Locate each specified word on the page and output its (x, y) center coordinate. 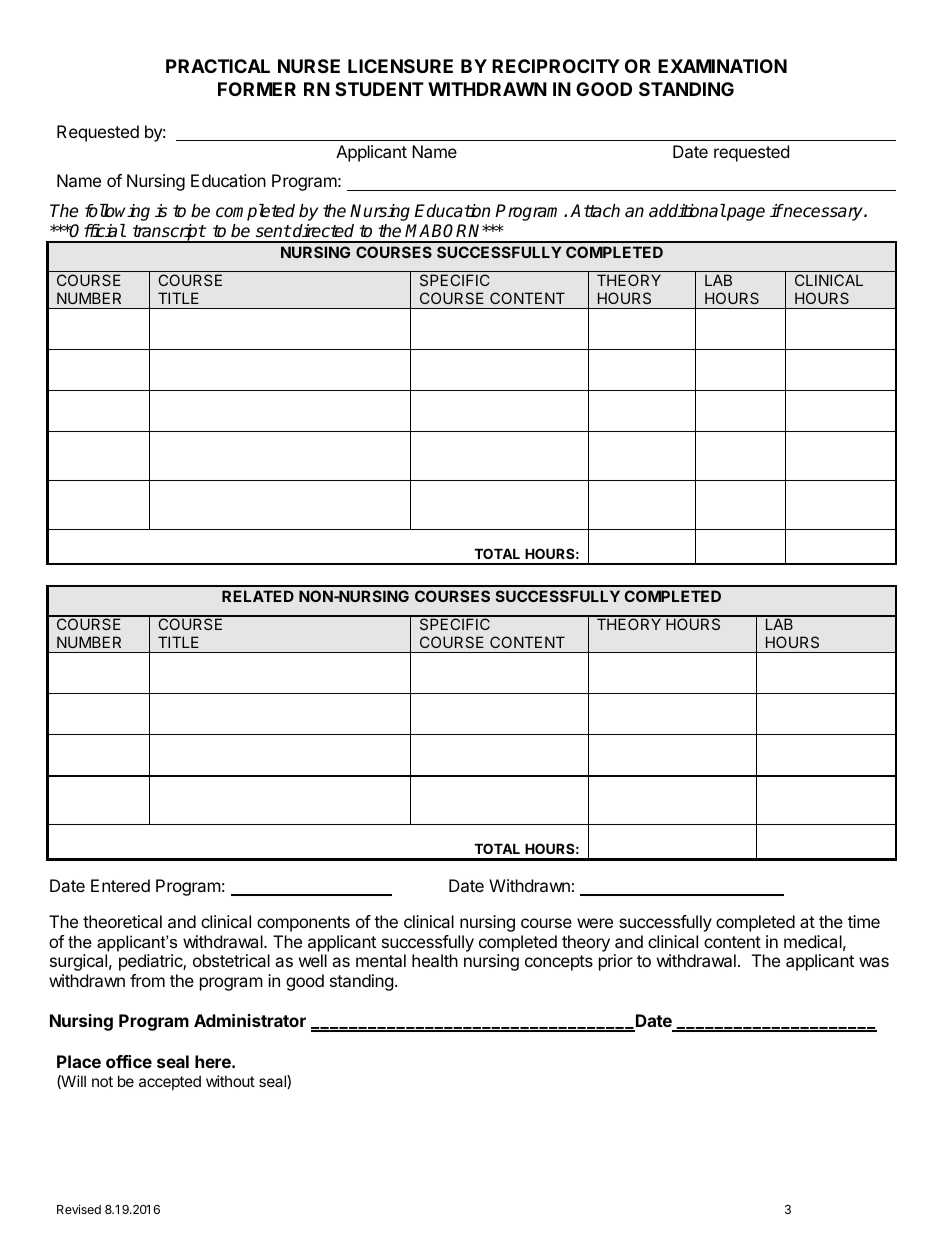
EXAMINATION (722, 66)
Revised (79, 1209)
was (874, 962)
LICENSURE (400, 66)
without (230, 1081)
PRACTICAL (218, 66)
